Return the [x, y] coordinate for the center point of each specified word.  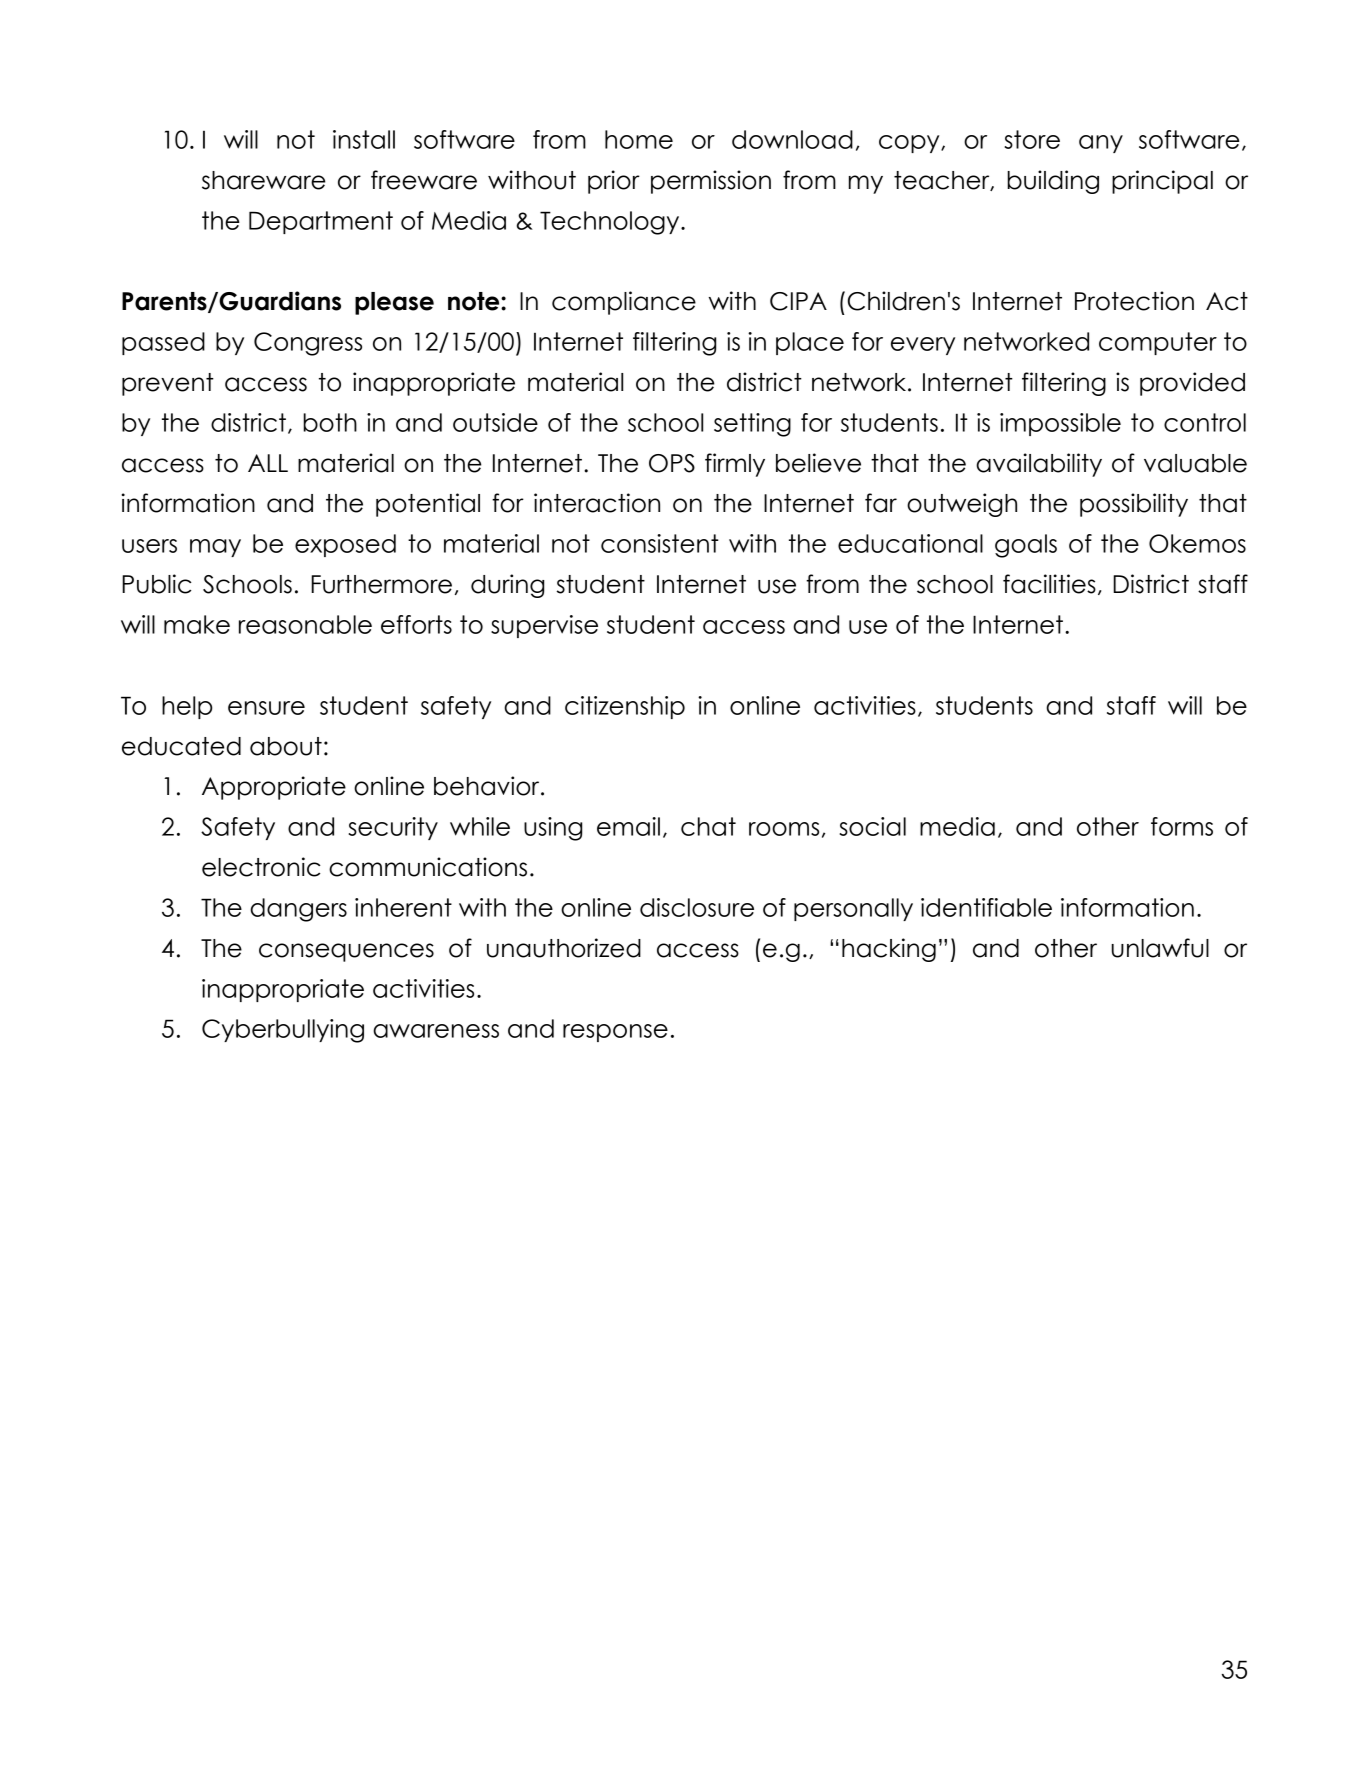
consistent [660, 543]
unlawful [1160, 948]
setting [752, 425]
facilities [1049, 584]
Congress [308, 344]
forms [1182, 826]
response [615, 1033]
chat [708, 826]
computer [1158, 343]
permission [711, 182]
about [286, 746]
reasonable [305, 624]
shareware [263, 180]
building [1053, 182]
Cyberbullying [283, 1031]
